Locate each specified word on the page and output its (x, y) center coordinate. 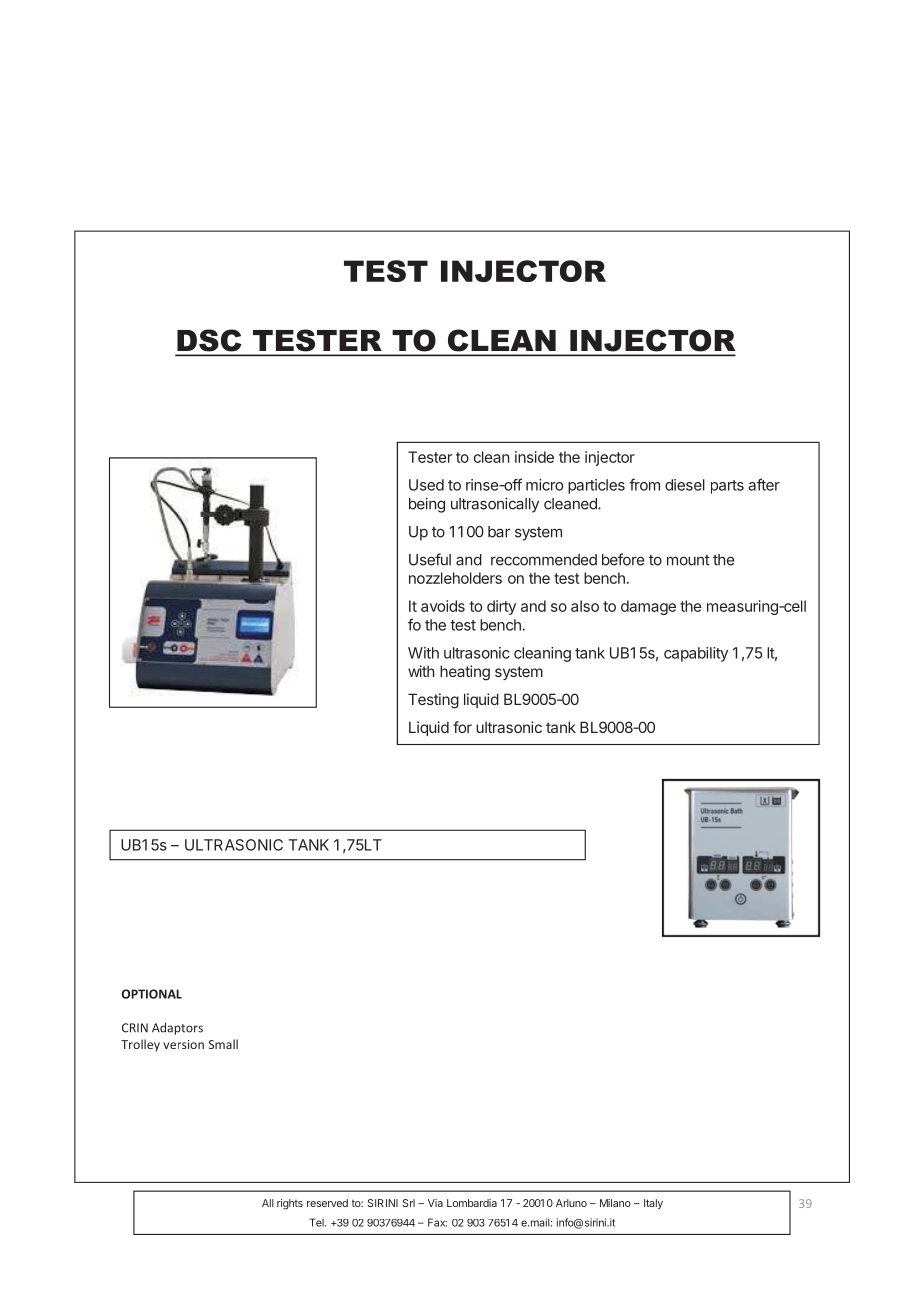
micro (544, 485)
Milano (615, 1203)
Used (426, 485)
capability (696, 654)
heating (465, 673)
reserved (327, 1203)
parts (727, 487)
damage (648, 607)
